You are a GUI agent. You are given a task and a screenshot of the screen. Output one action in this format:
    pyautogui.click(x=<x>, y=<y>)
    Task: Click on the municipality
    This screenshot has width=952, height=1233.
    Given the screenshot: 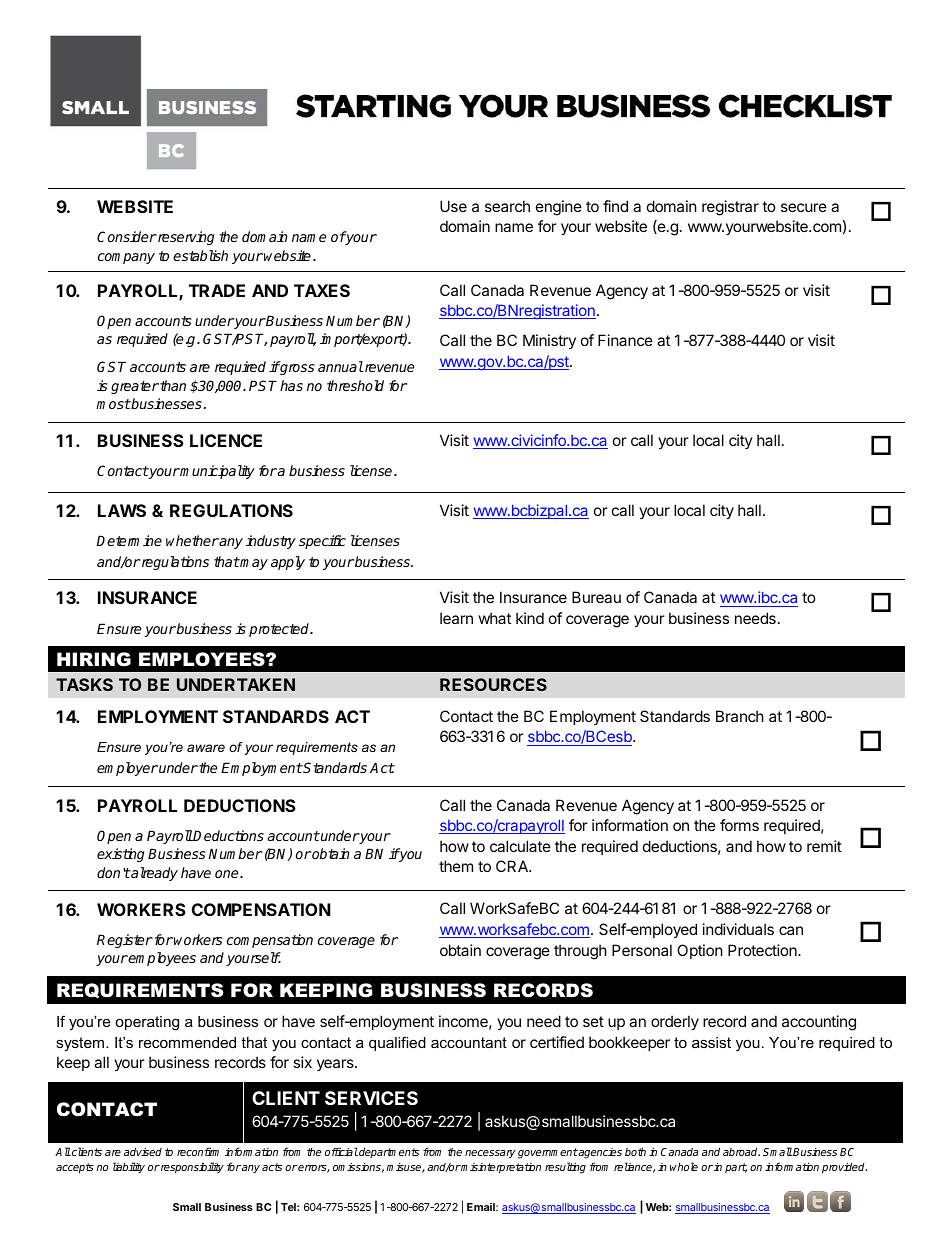 What is the action you would take?
    pyautogui.click(x=217, y=472)
